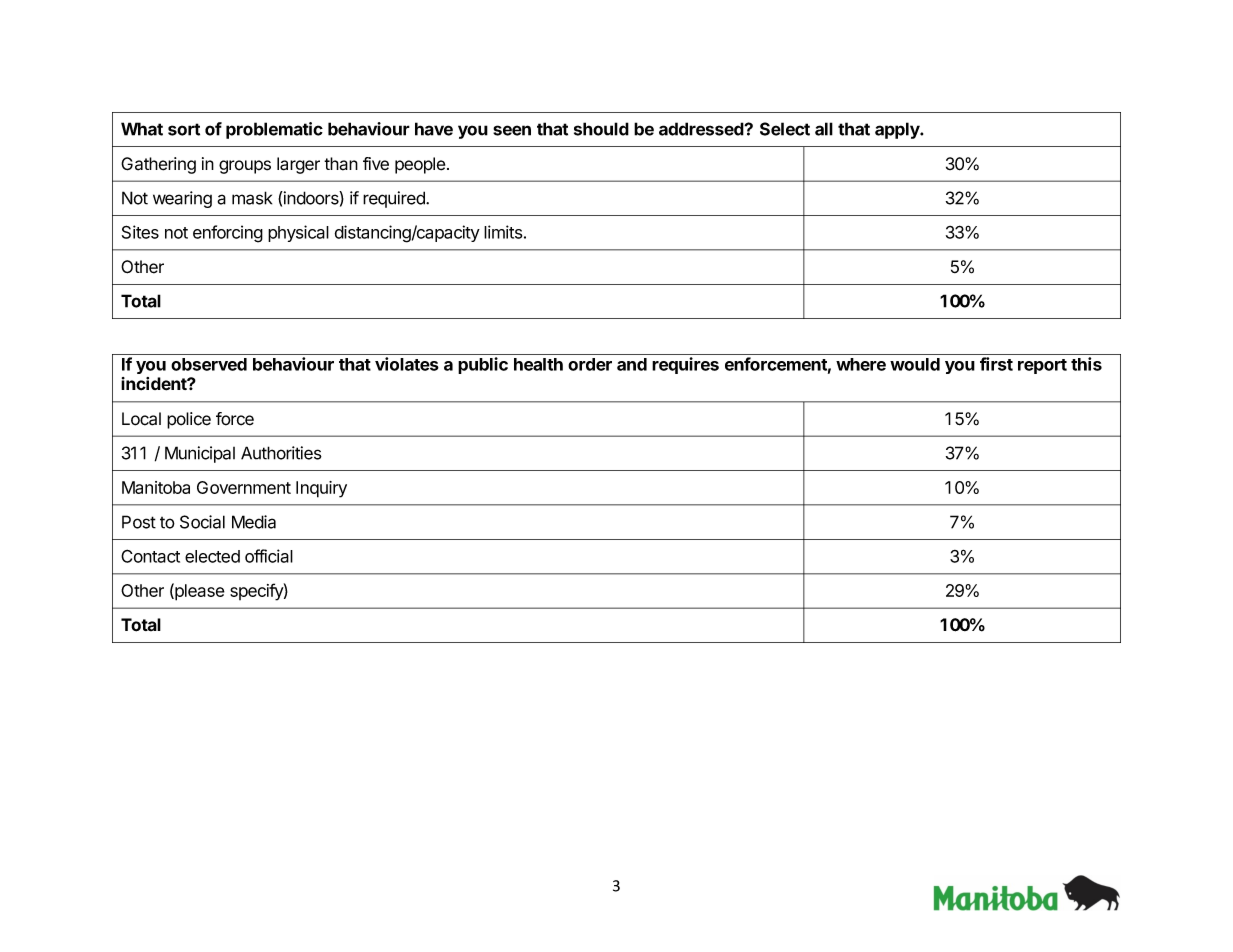  I want to click on Authorities, so click(281, 453).
